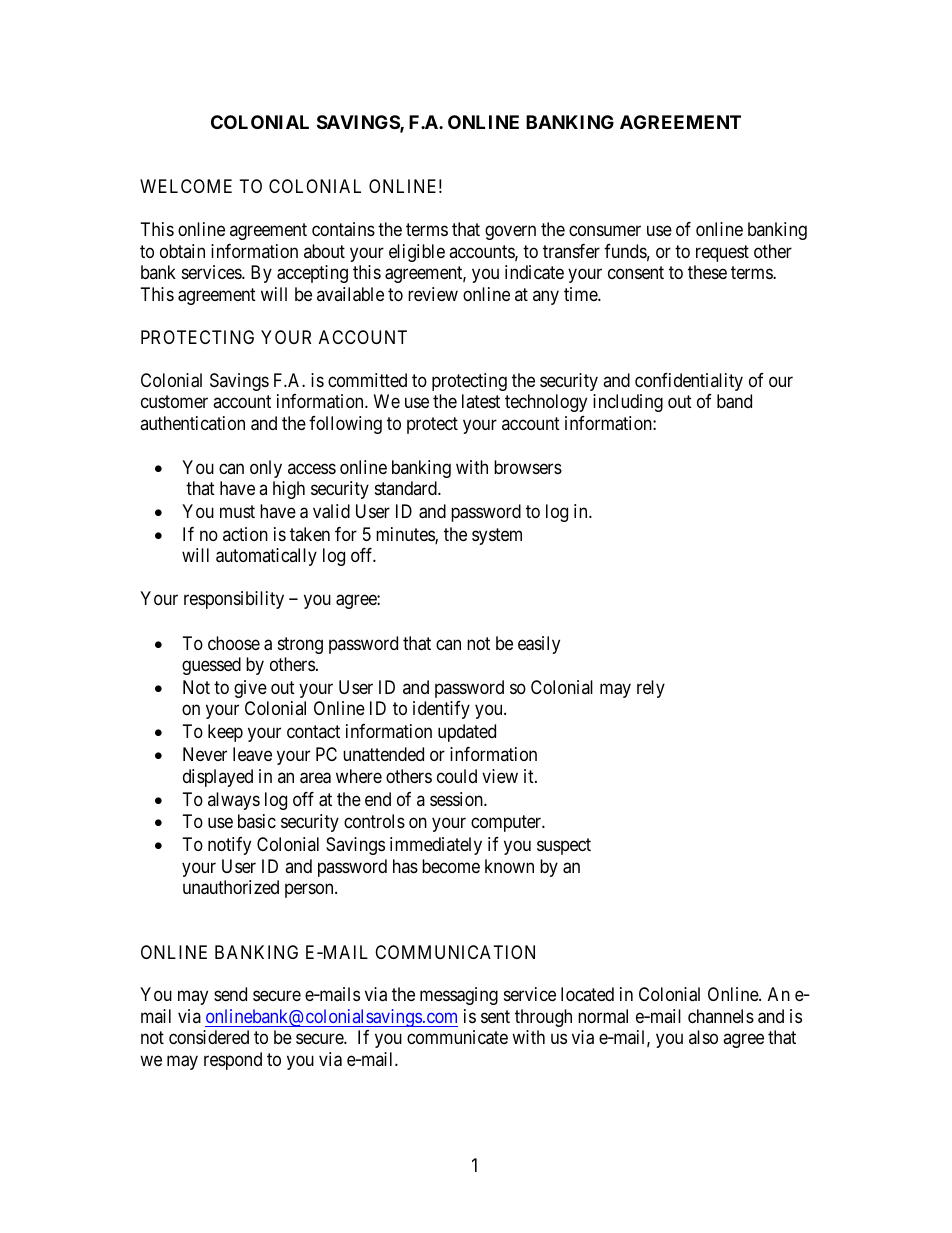 This document has height=1233, width=952. I want to click on easily, so click(539, 645).
